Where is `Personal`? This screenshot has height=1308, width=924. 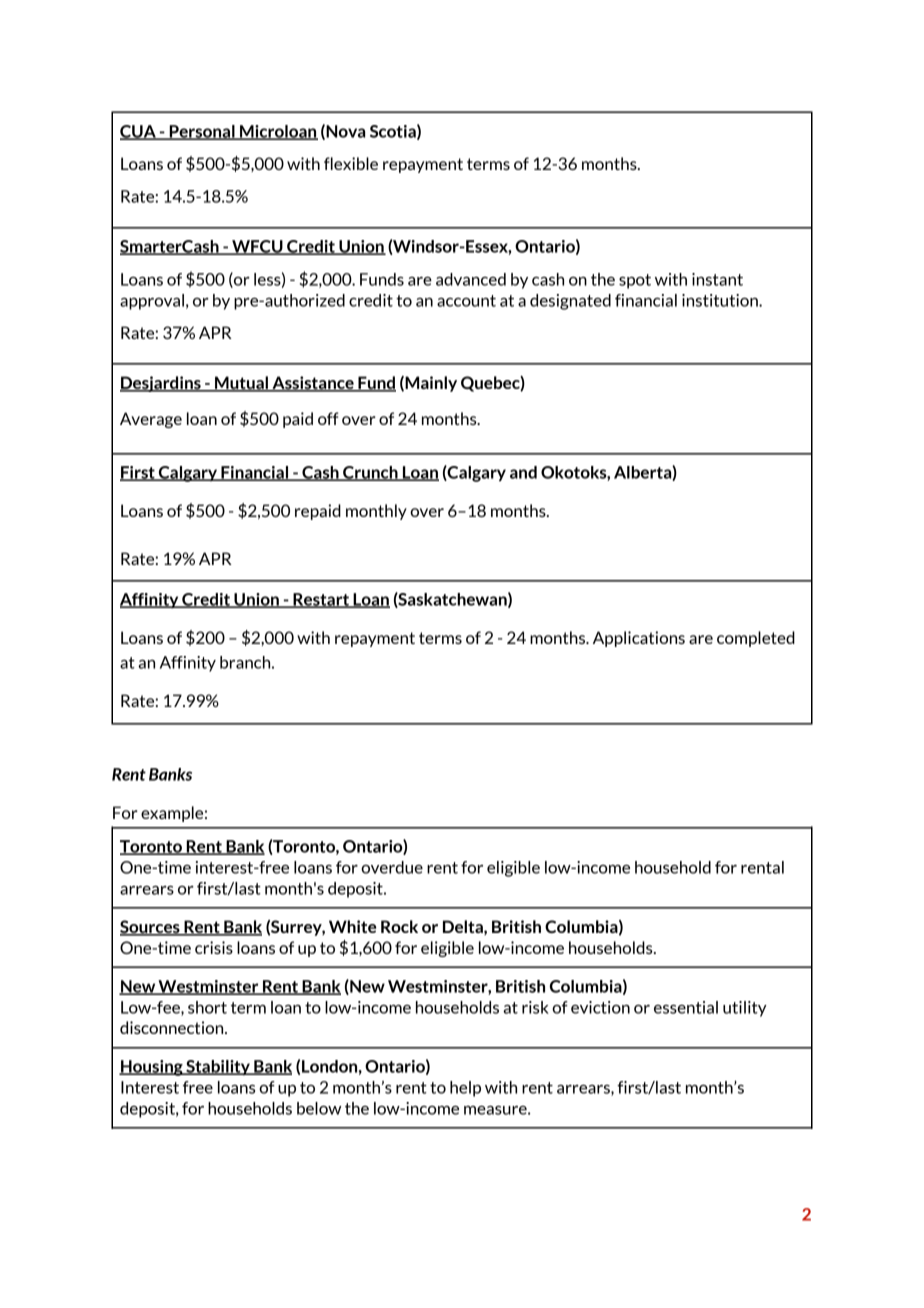
Personal is located at coordinates (202, 132).
